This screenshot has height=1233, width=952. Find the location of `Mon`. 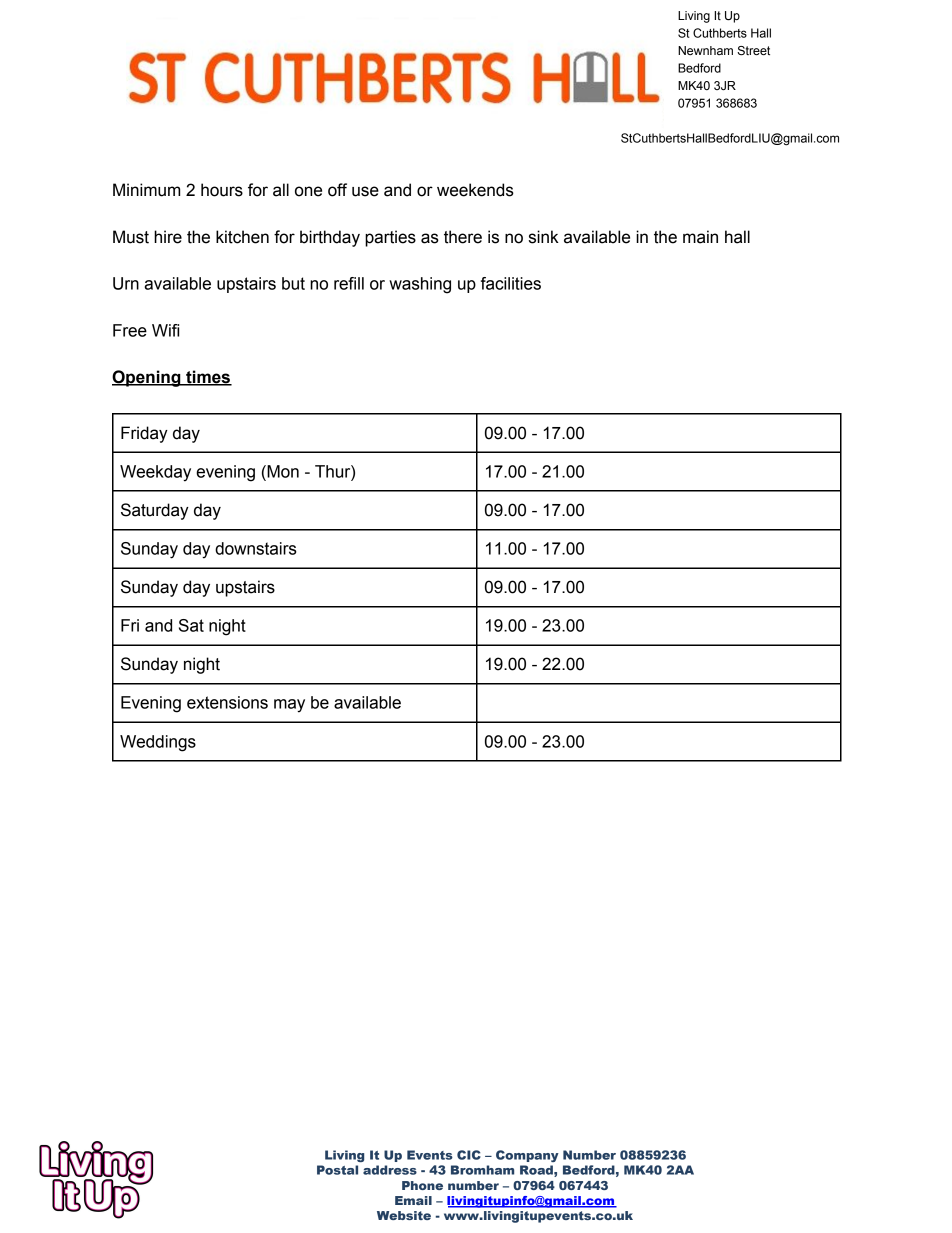

Mon is located at coordinates (282, 471).
